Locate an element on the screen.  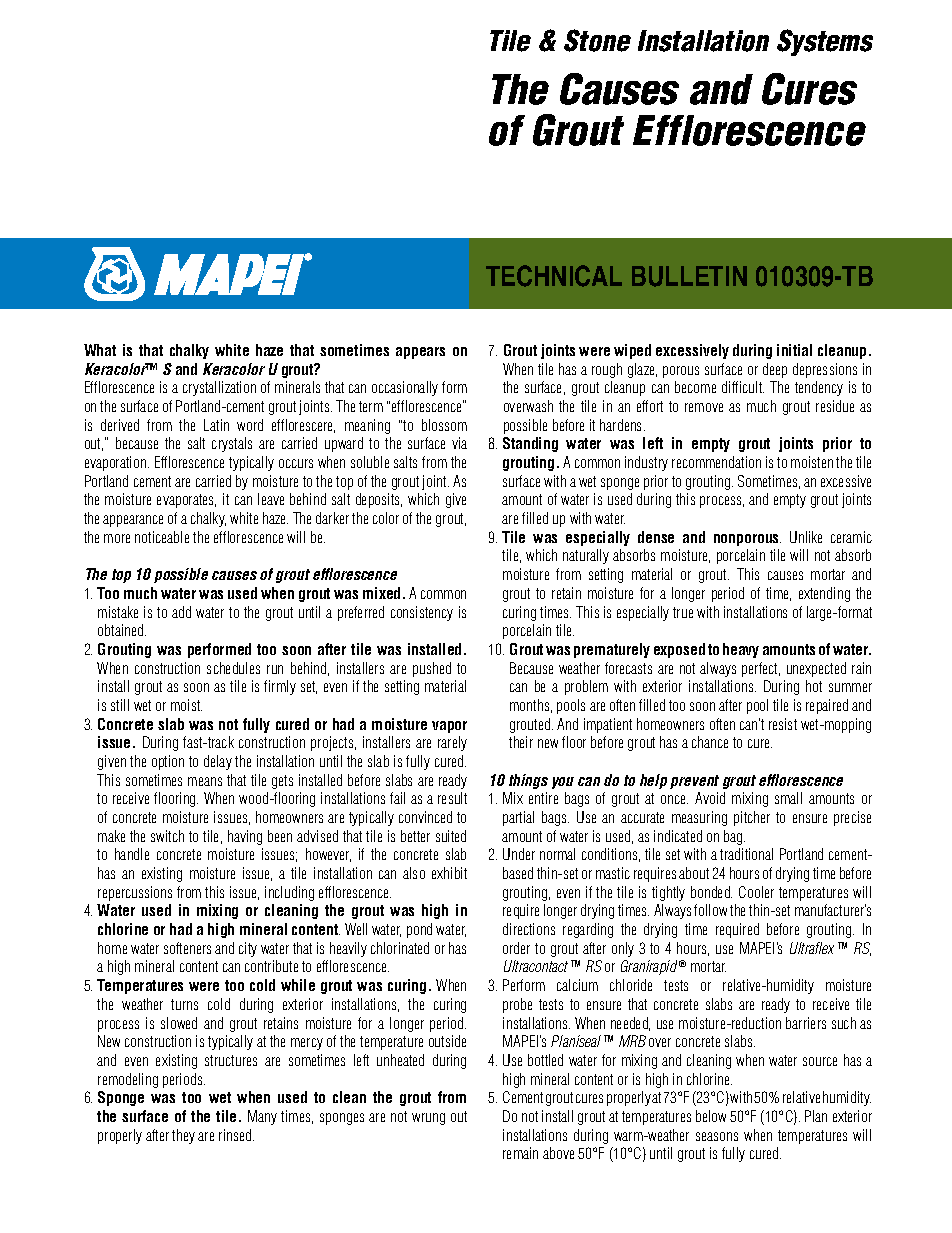
they is located at coordinates (183, 1136).
